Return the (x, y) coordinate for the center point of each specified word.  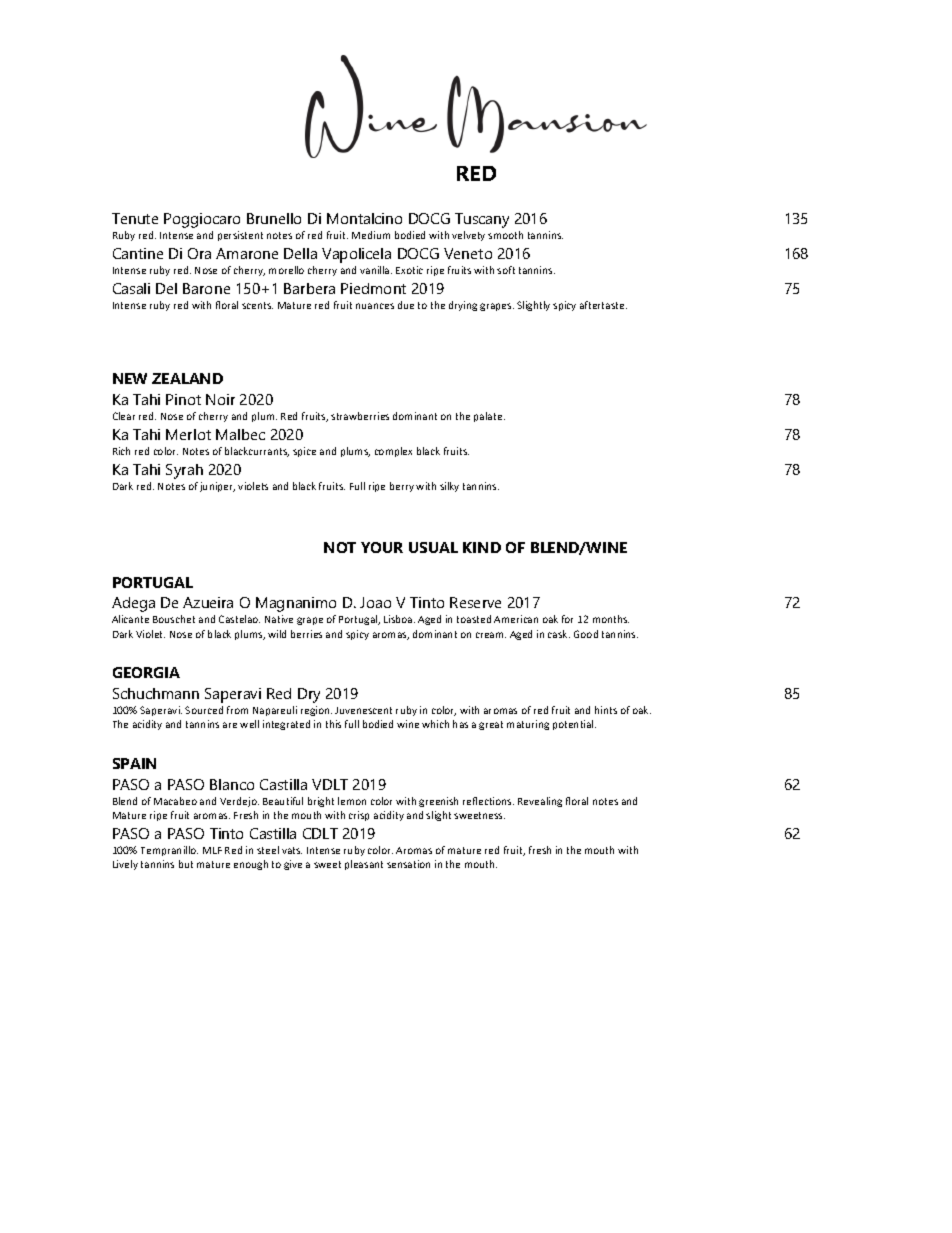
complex (393, 452)
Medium (371, 235)
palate (489, 417)
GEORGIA (146, 672)
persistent (240, 236)
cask (559, 634)
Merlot (188, 434)
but (186, 864)
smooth (505, 235)
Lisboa (399, 619)
